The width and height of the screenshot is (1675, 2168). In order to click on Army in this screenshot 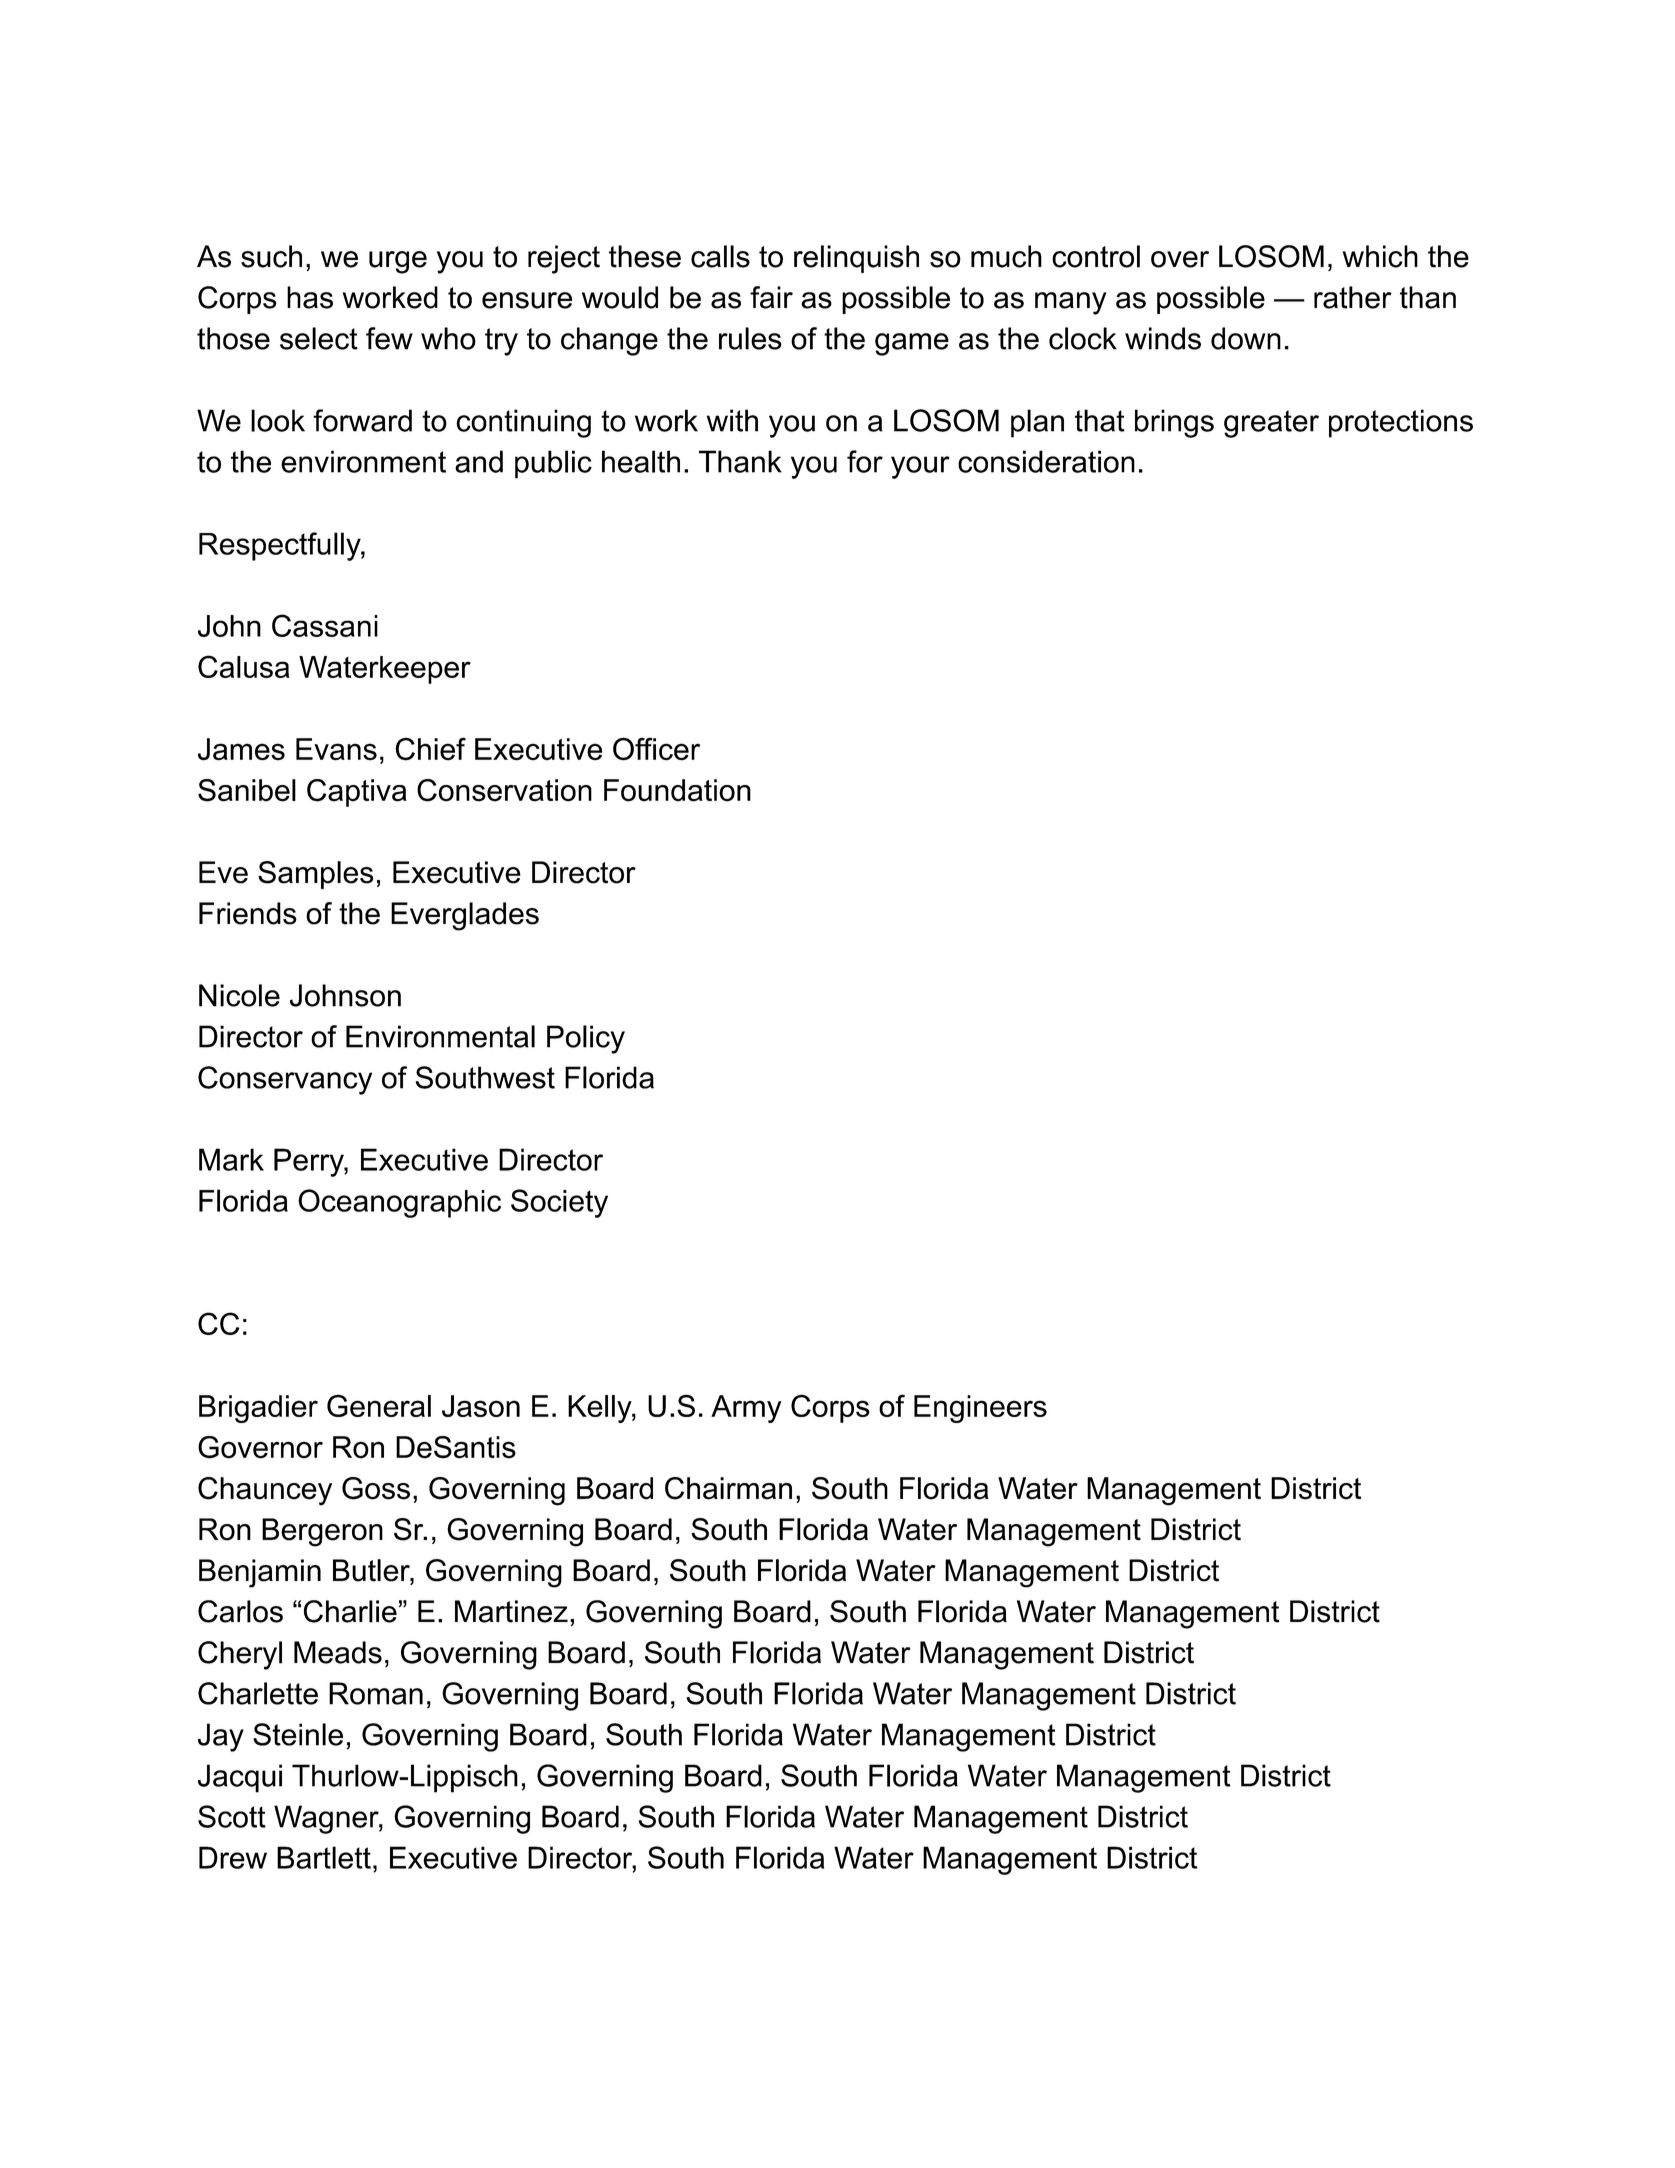, I will do `click(746, 1409)`.
